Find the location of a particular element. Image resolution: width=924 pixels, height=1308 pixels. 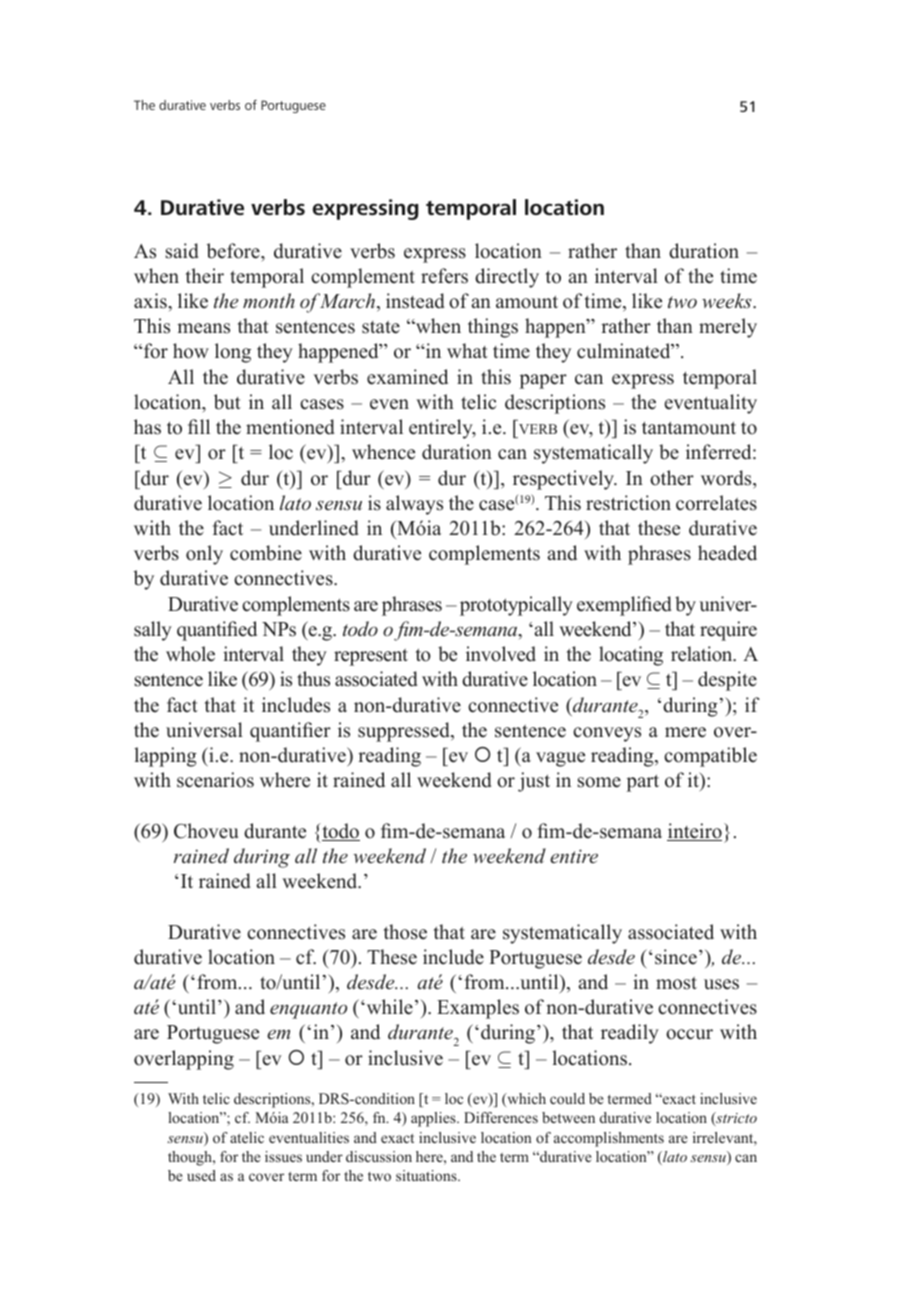

involved is located at coordinates (501, 654).
